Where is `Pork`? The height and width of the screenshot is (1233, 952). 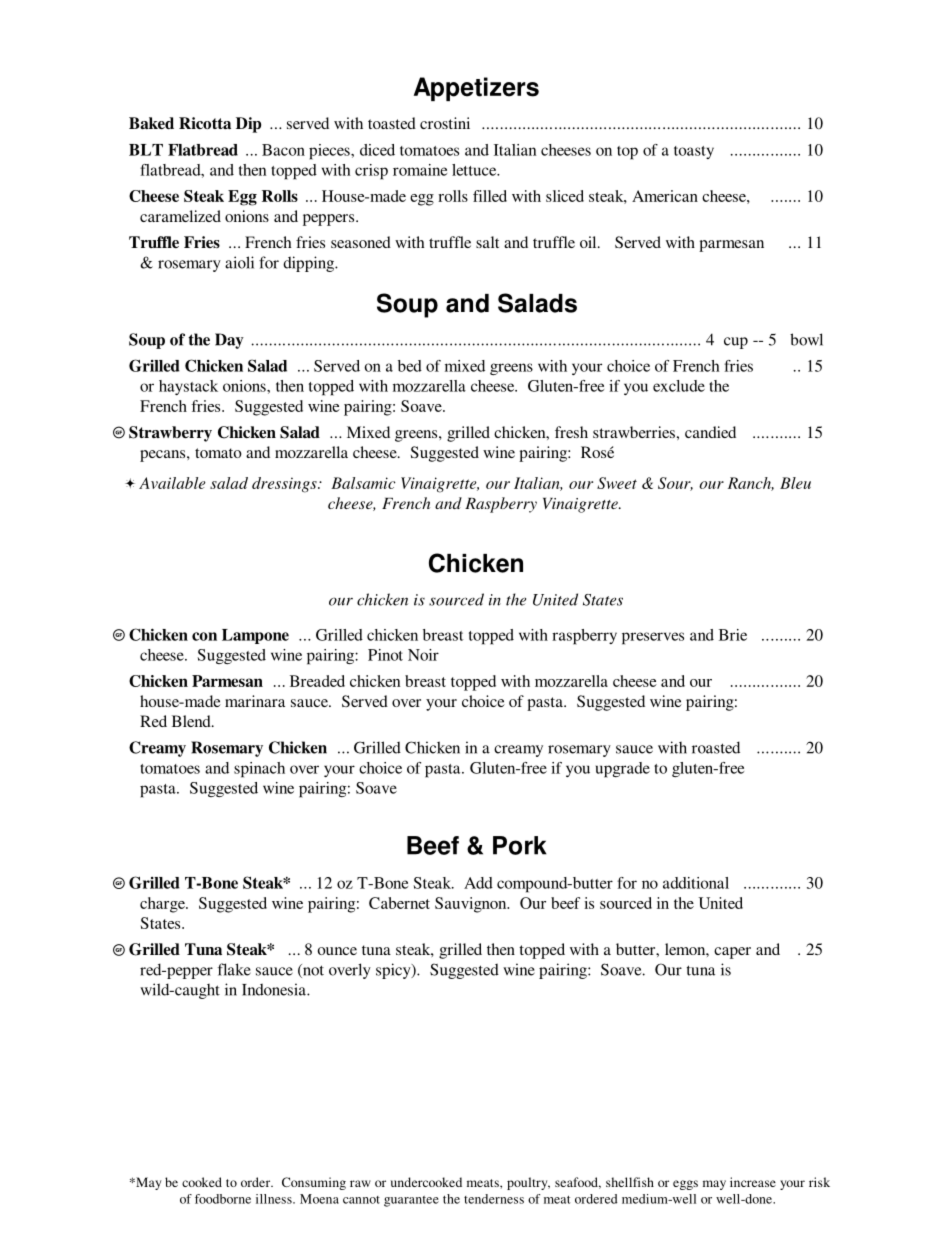 Pork is located at coordinates (520, 845).
